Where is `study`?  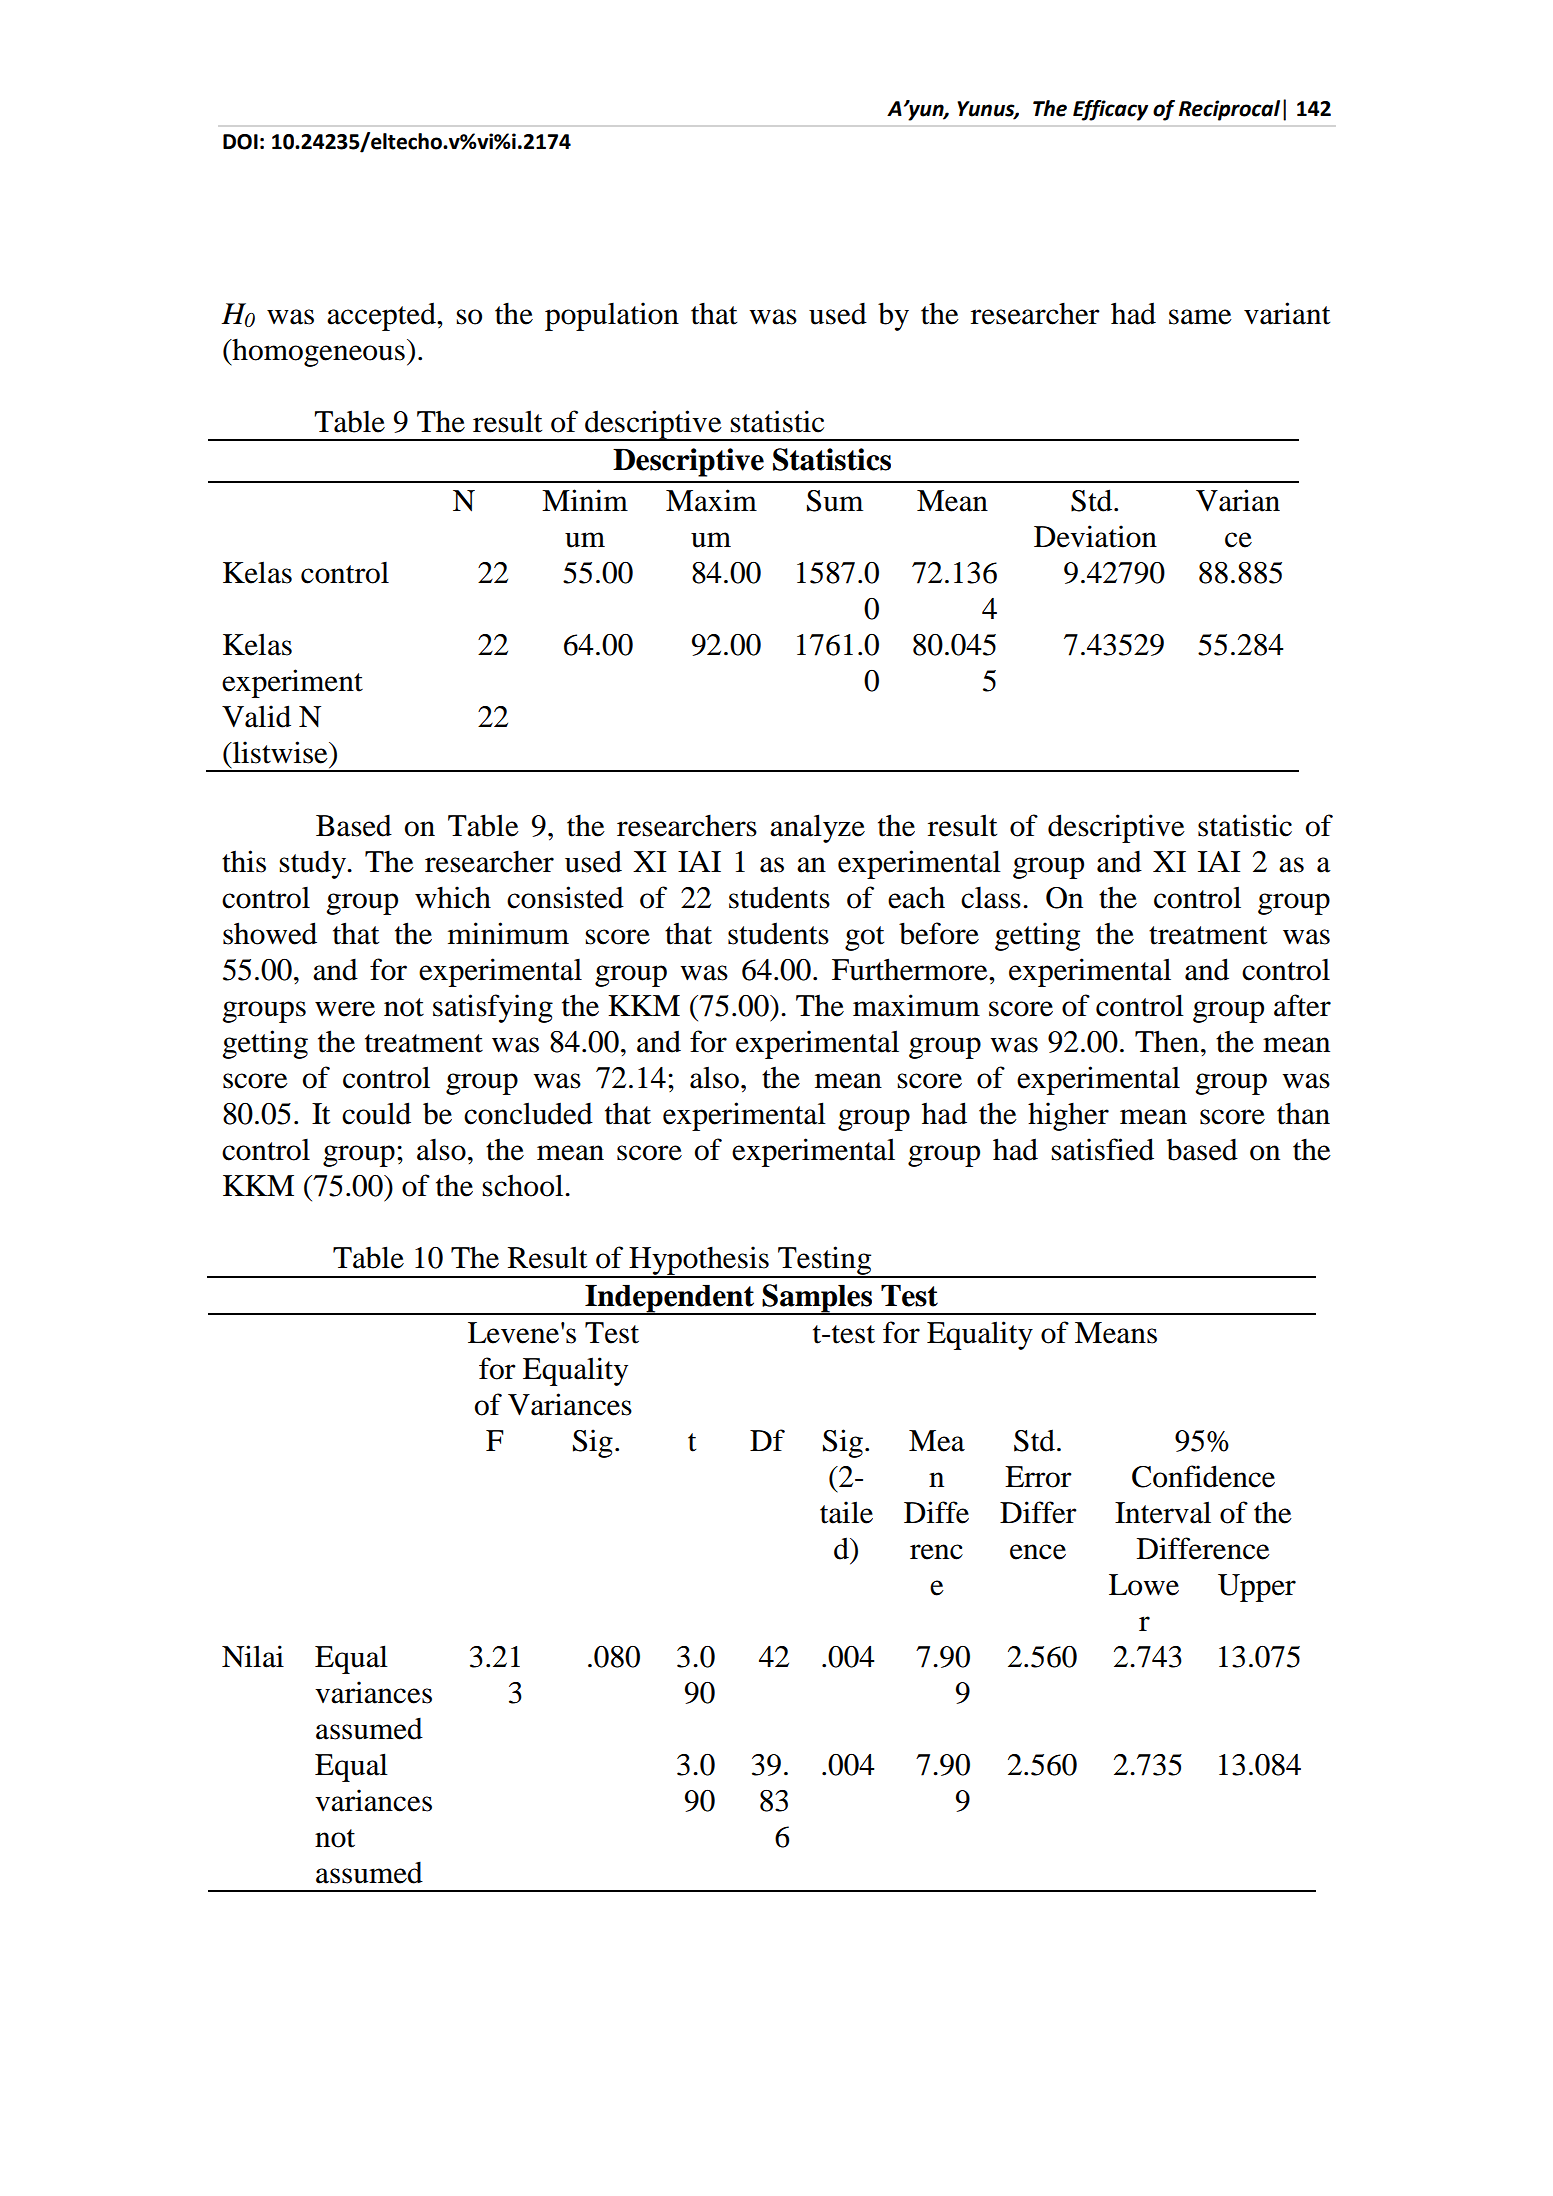
study is located at coordinates (314, 864).
